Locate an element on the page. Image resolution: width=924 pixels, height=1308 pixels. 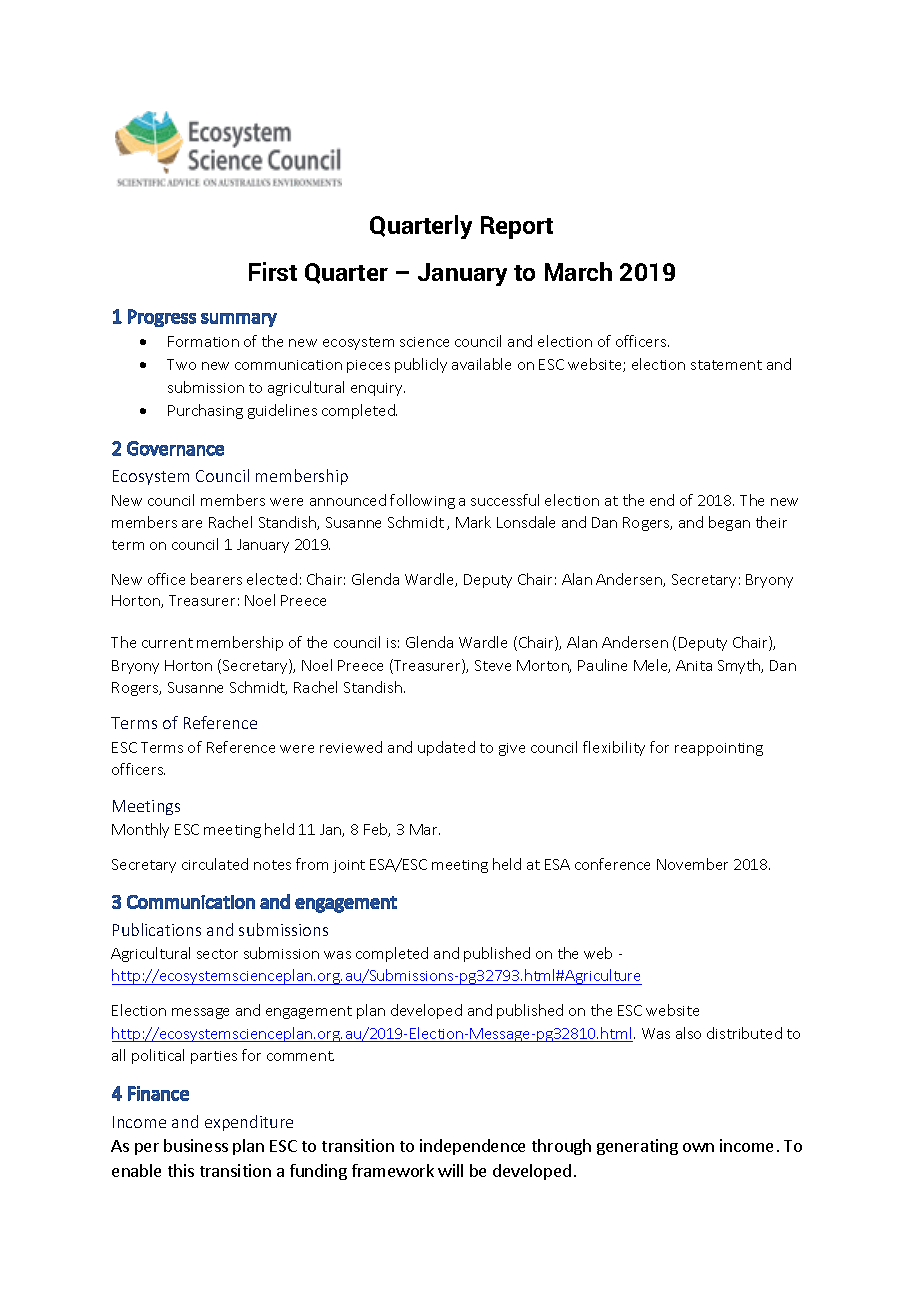
November is located at coordinates (692, 864).
